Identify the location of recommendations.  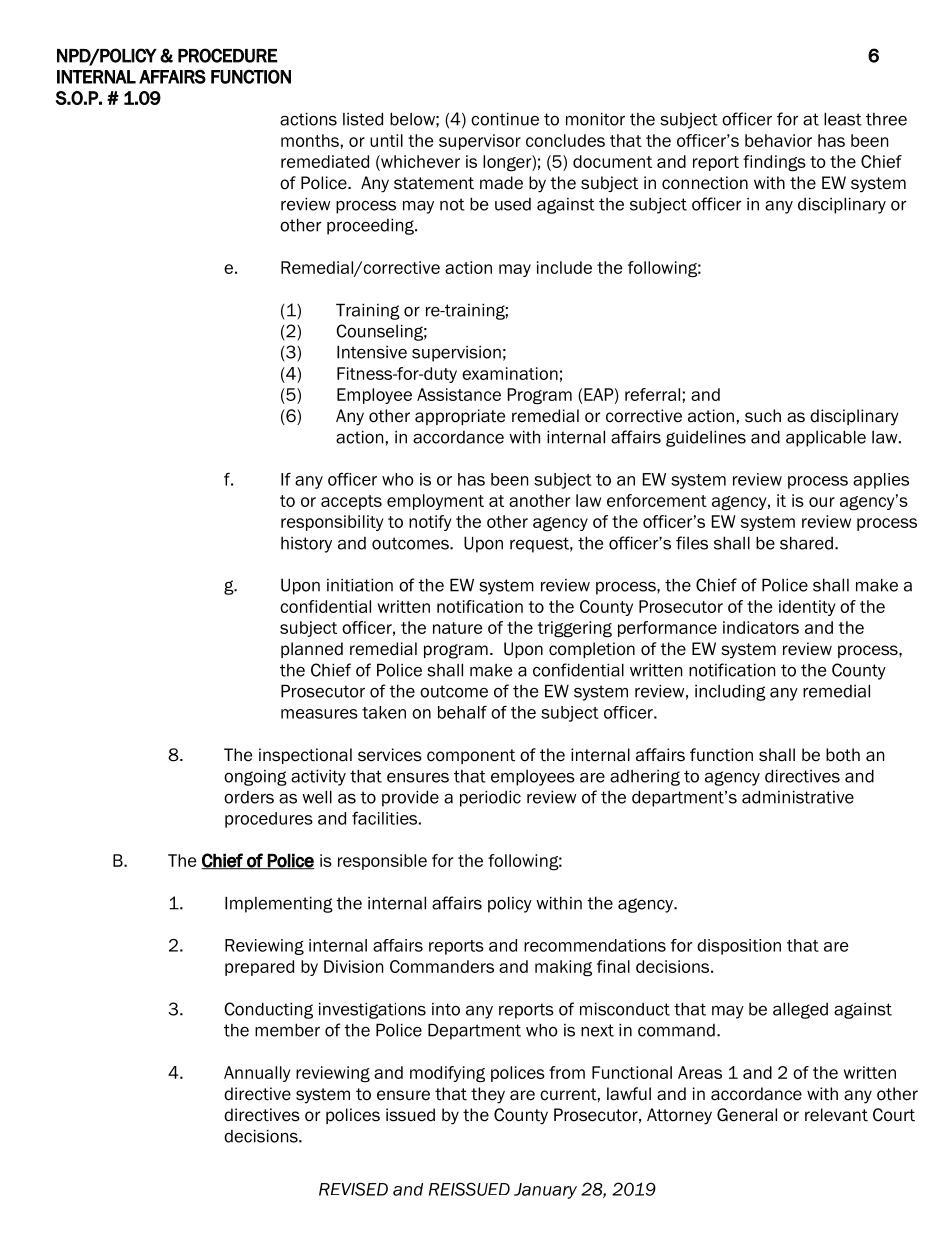
(595, 945).
